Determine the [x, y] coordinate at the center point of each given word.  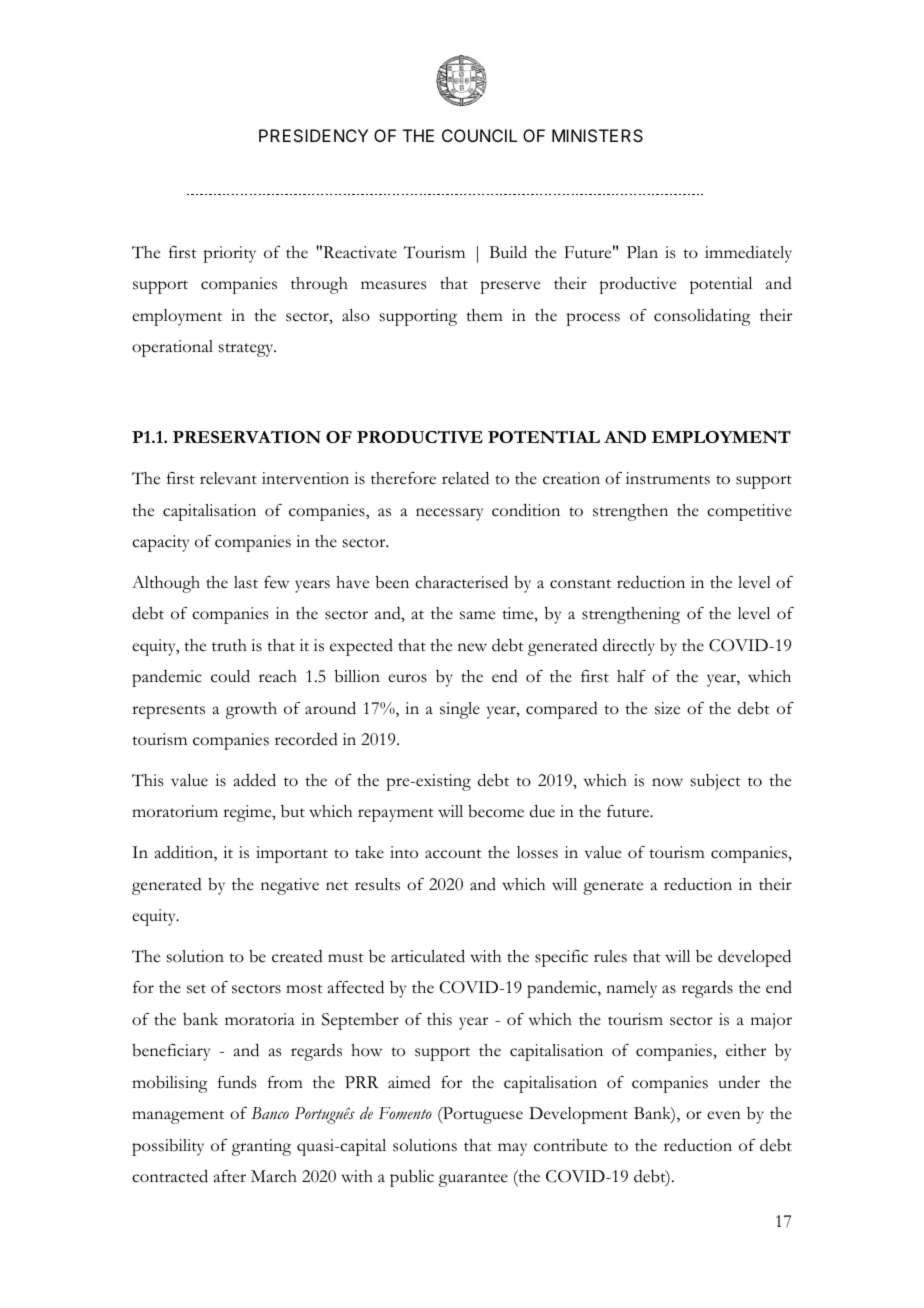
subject [716, 782]
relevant [228, 478]
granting [261, 1147]
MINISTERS [597, 135]
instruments [668, 478]
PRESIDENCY [313, 135]
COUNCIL [479, 135]
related [465, 478]
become [496, 811]
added [255, 780]
